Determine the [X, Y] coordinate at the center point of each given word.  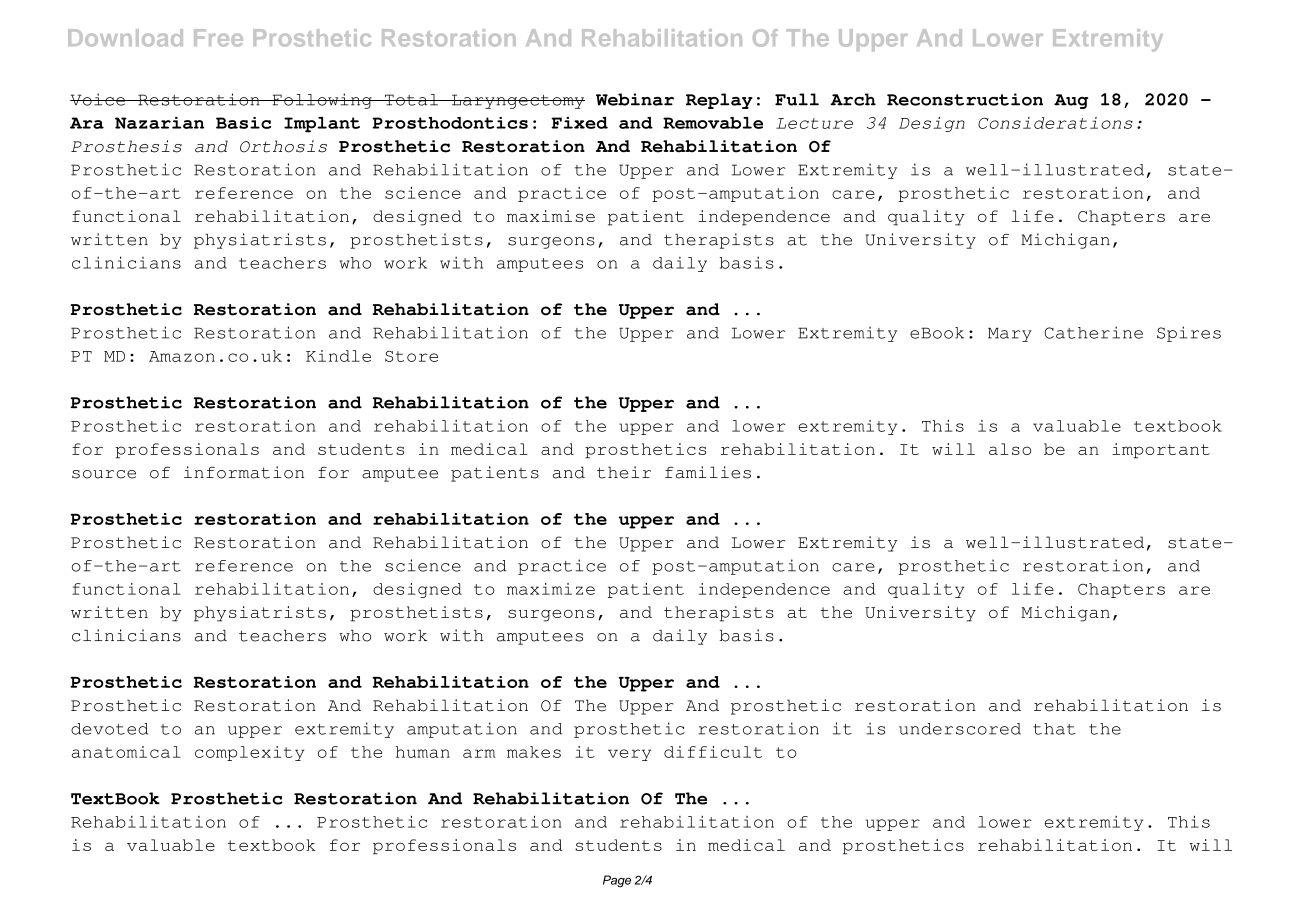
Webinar [635, 99]
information [244, 472]
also [1010, 449]
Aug [1071, 101]
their [624, 472]
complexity [250, 753]
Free [218, 38]
